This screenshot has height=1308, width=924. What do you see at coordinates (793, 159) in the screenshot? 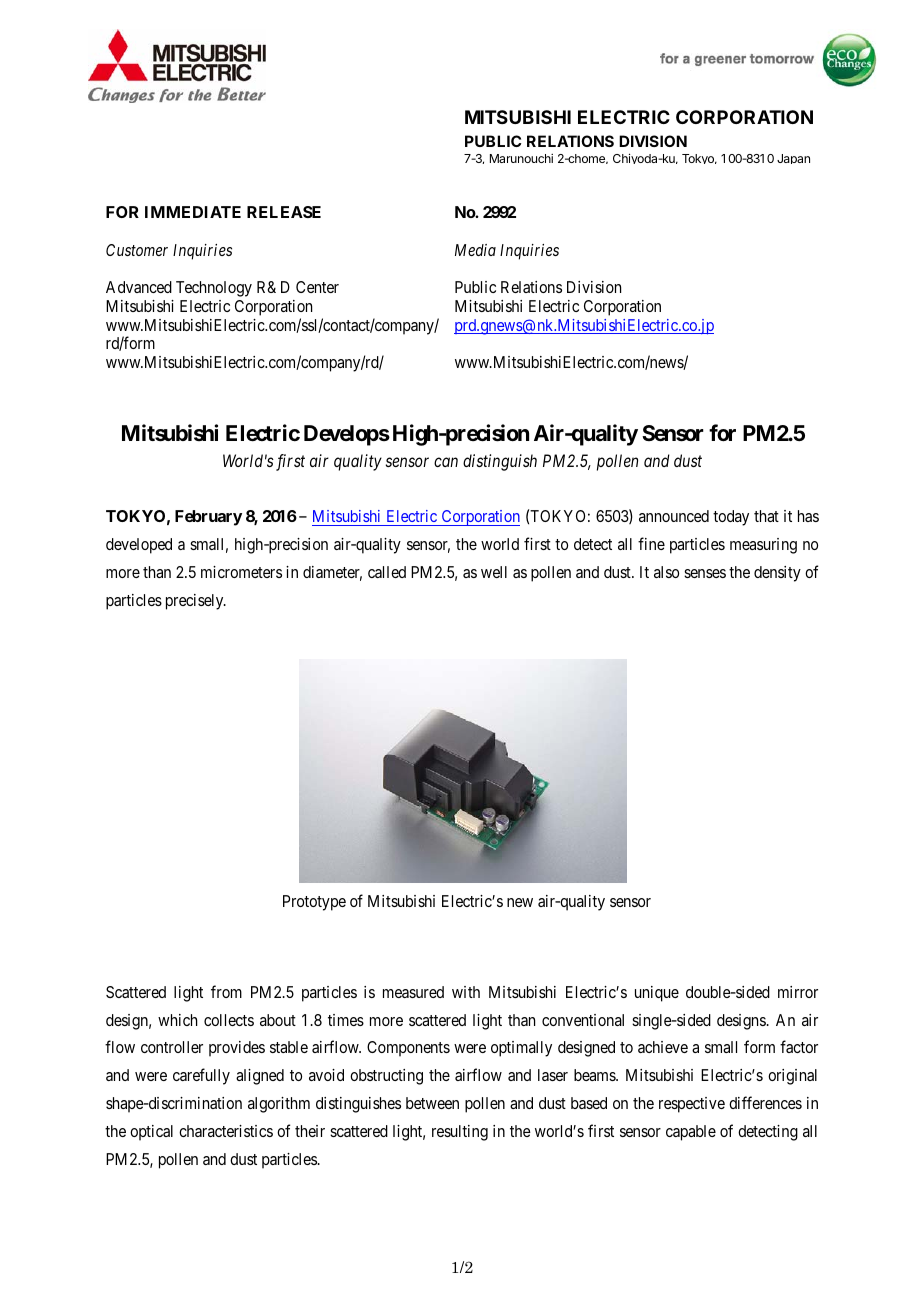
I see `Japan` at bounding box center [793, 159].
